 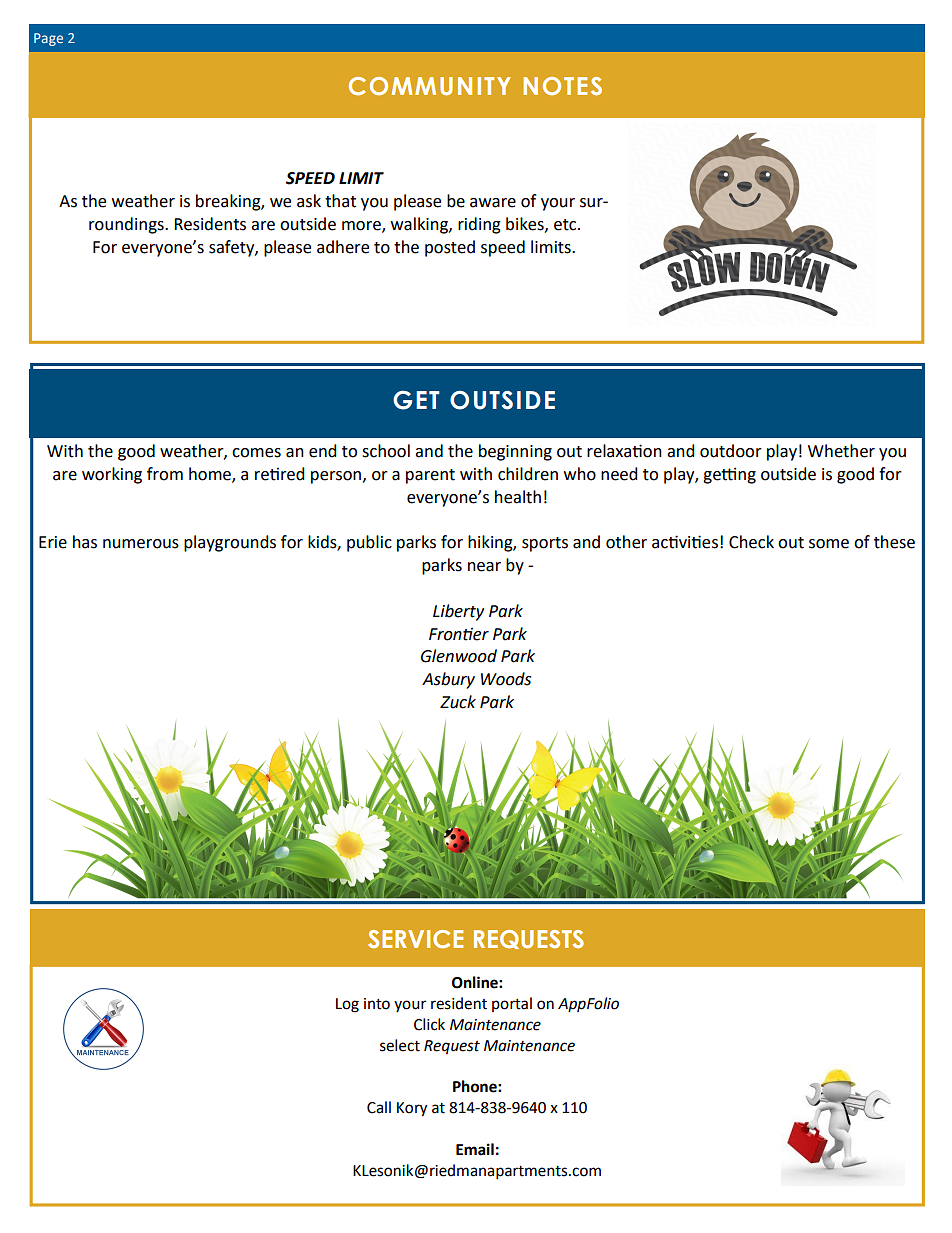 I want to click on numerous, so click(x=141, y=544).
